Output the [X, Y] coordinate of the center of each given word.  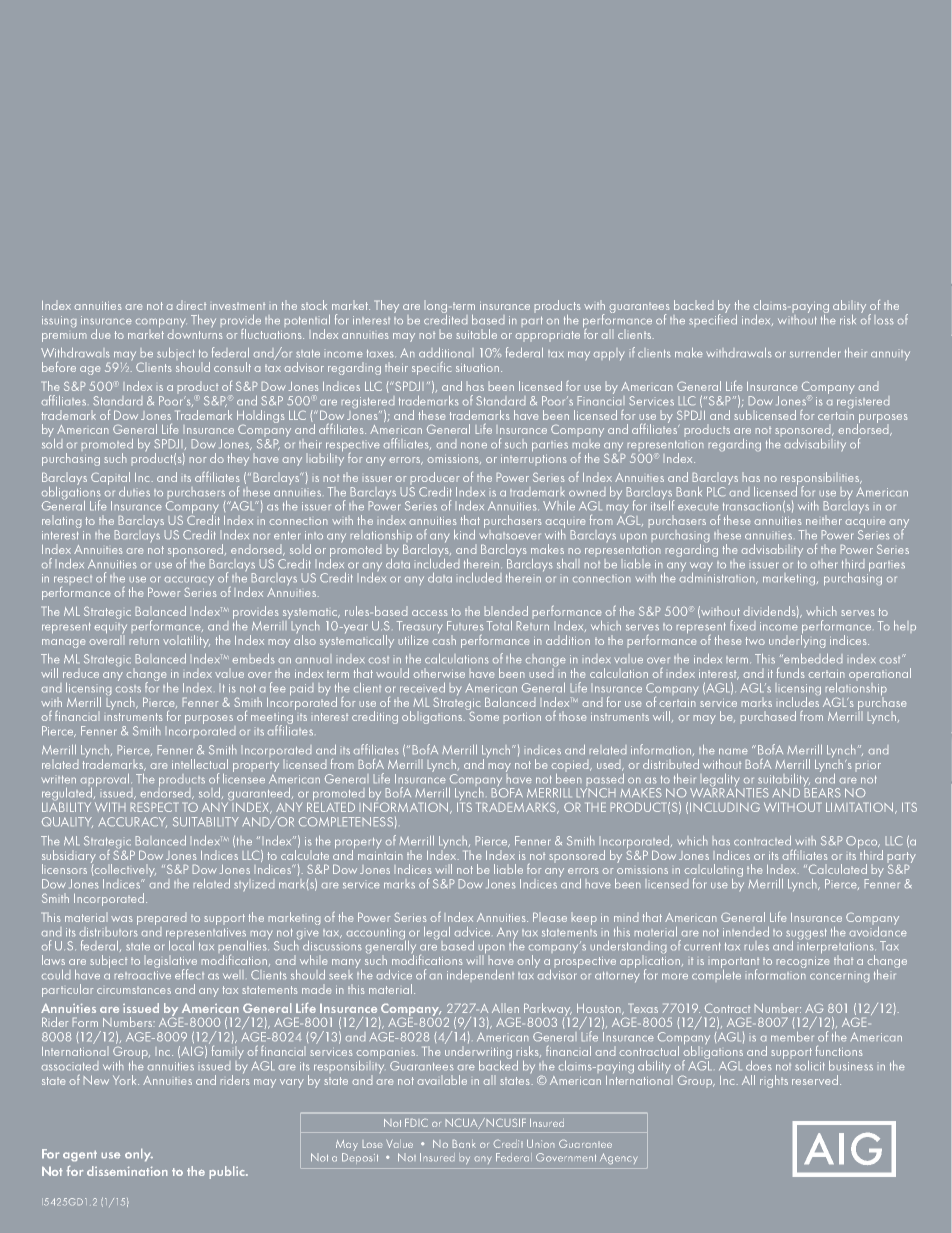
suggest [806, 935]
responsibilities [821, 480]
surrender [815, 352]
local [181, 944]
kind [464, 534]
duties [134, 491]
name [733, 751]
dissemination [127, 1171]
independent [480, 974]
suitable [477, 334]
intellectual [200, 764]
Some [483, 715]
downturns [195, 332]
